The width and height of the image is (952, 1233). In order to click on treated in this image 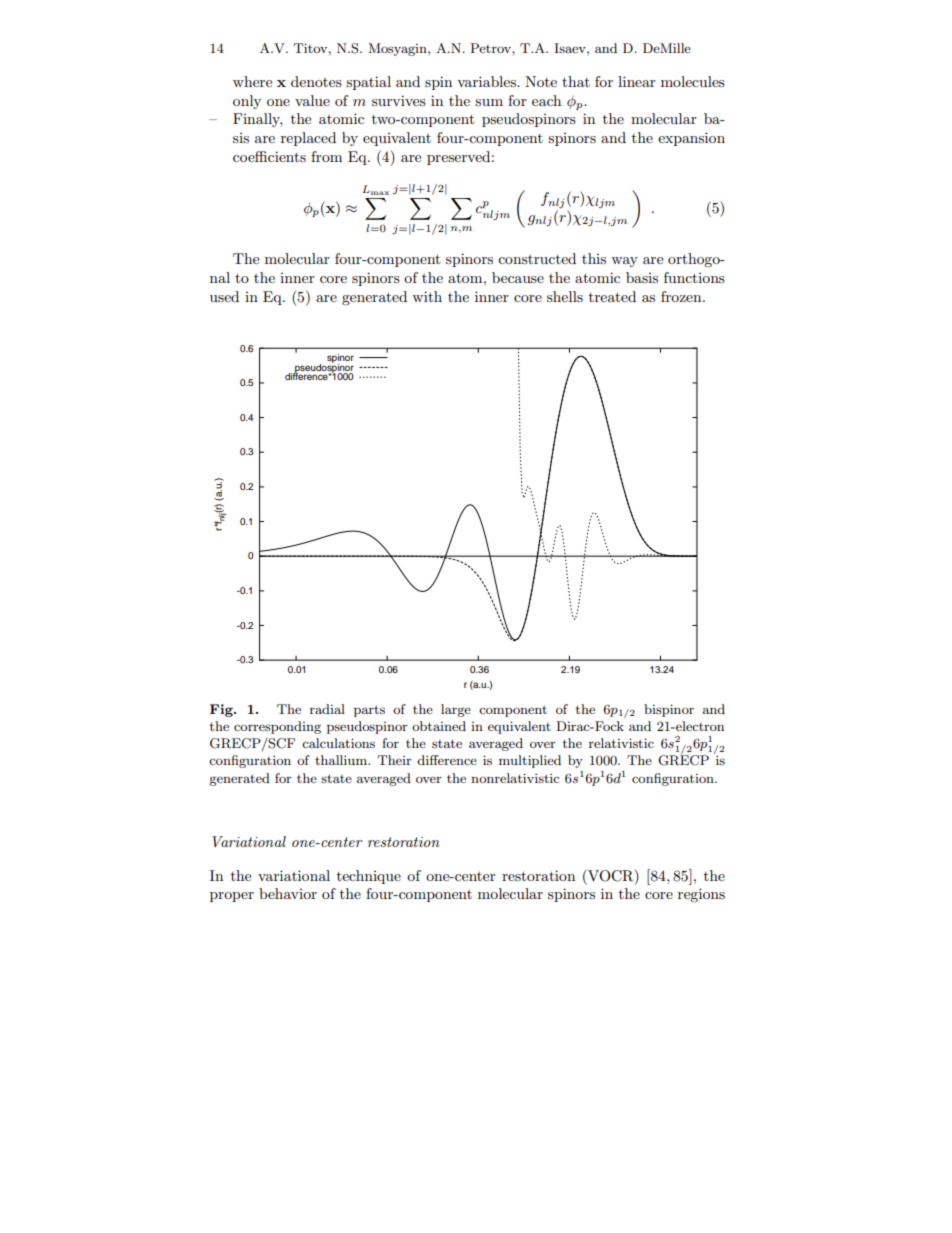, I will do `click(612, 296)`.
